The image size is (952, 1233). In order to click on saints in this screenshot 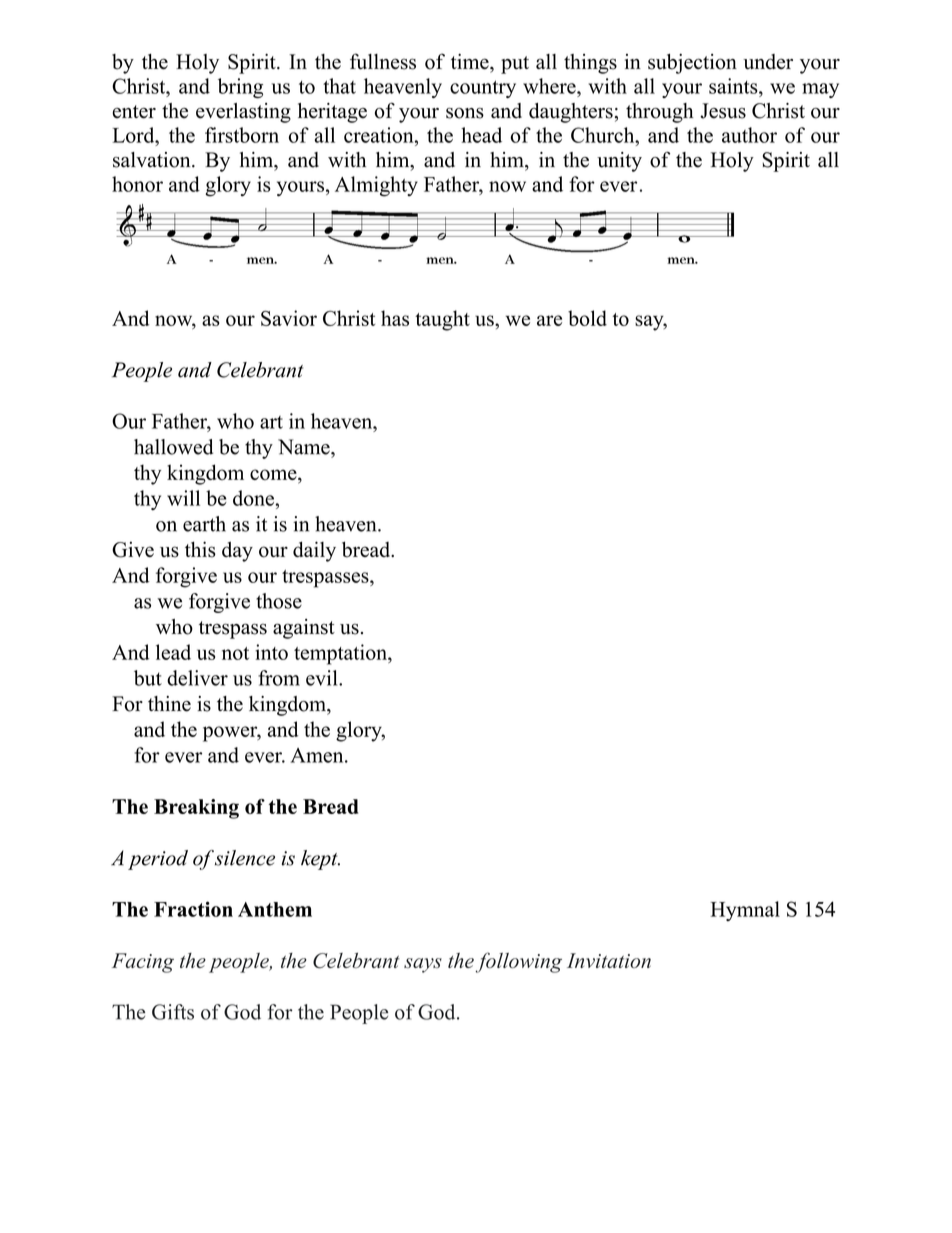, I will do `click(734, 86)`.
